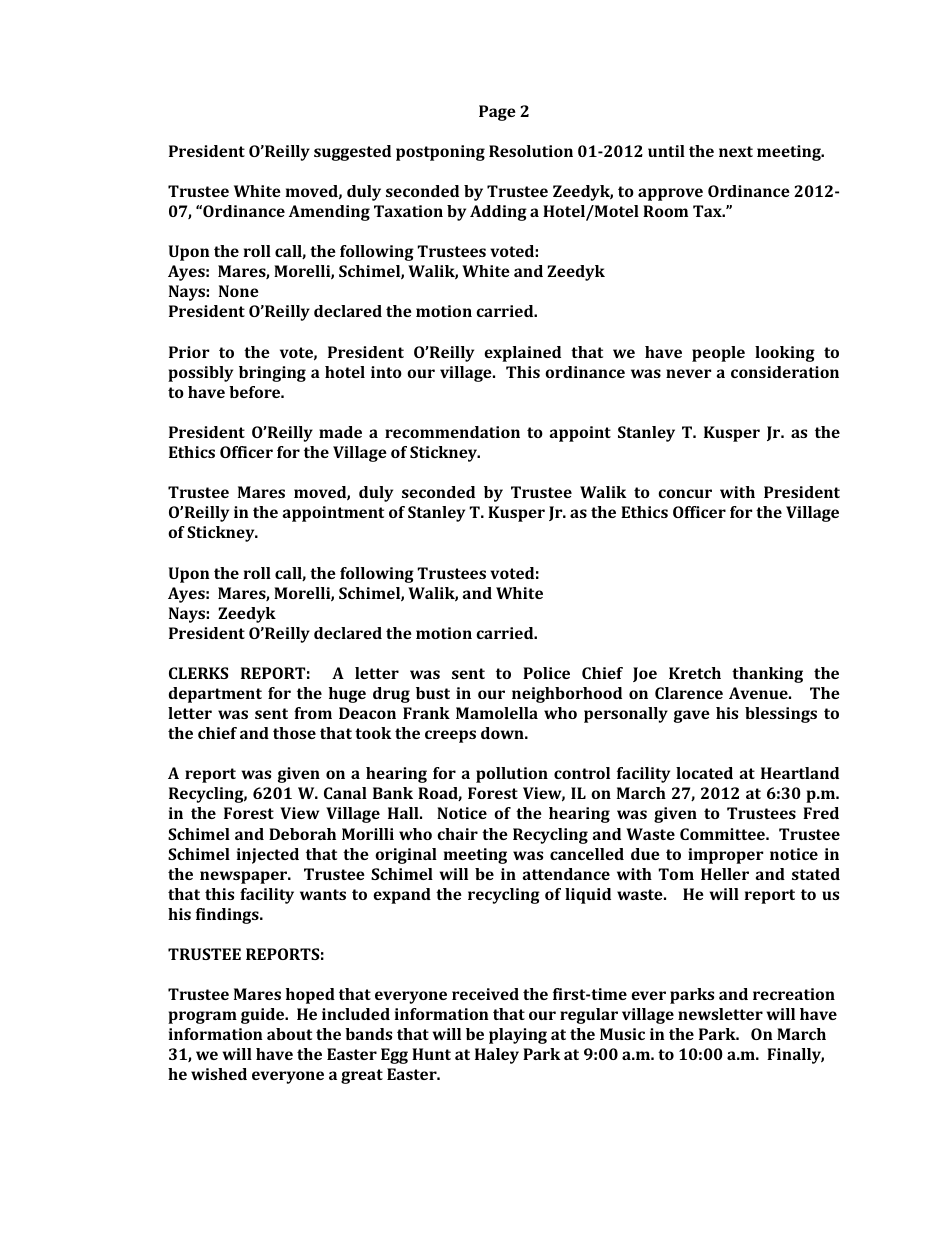  Describe the element at coordinates (531, 151) in the screenshot. I see `Resolution` at that location.
